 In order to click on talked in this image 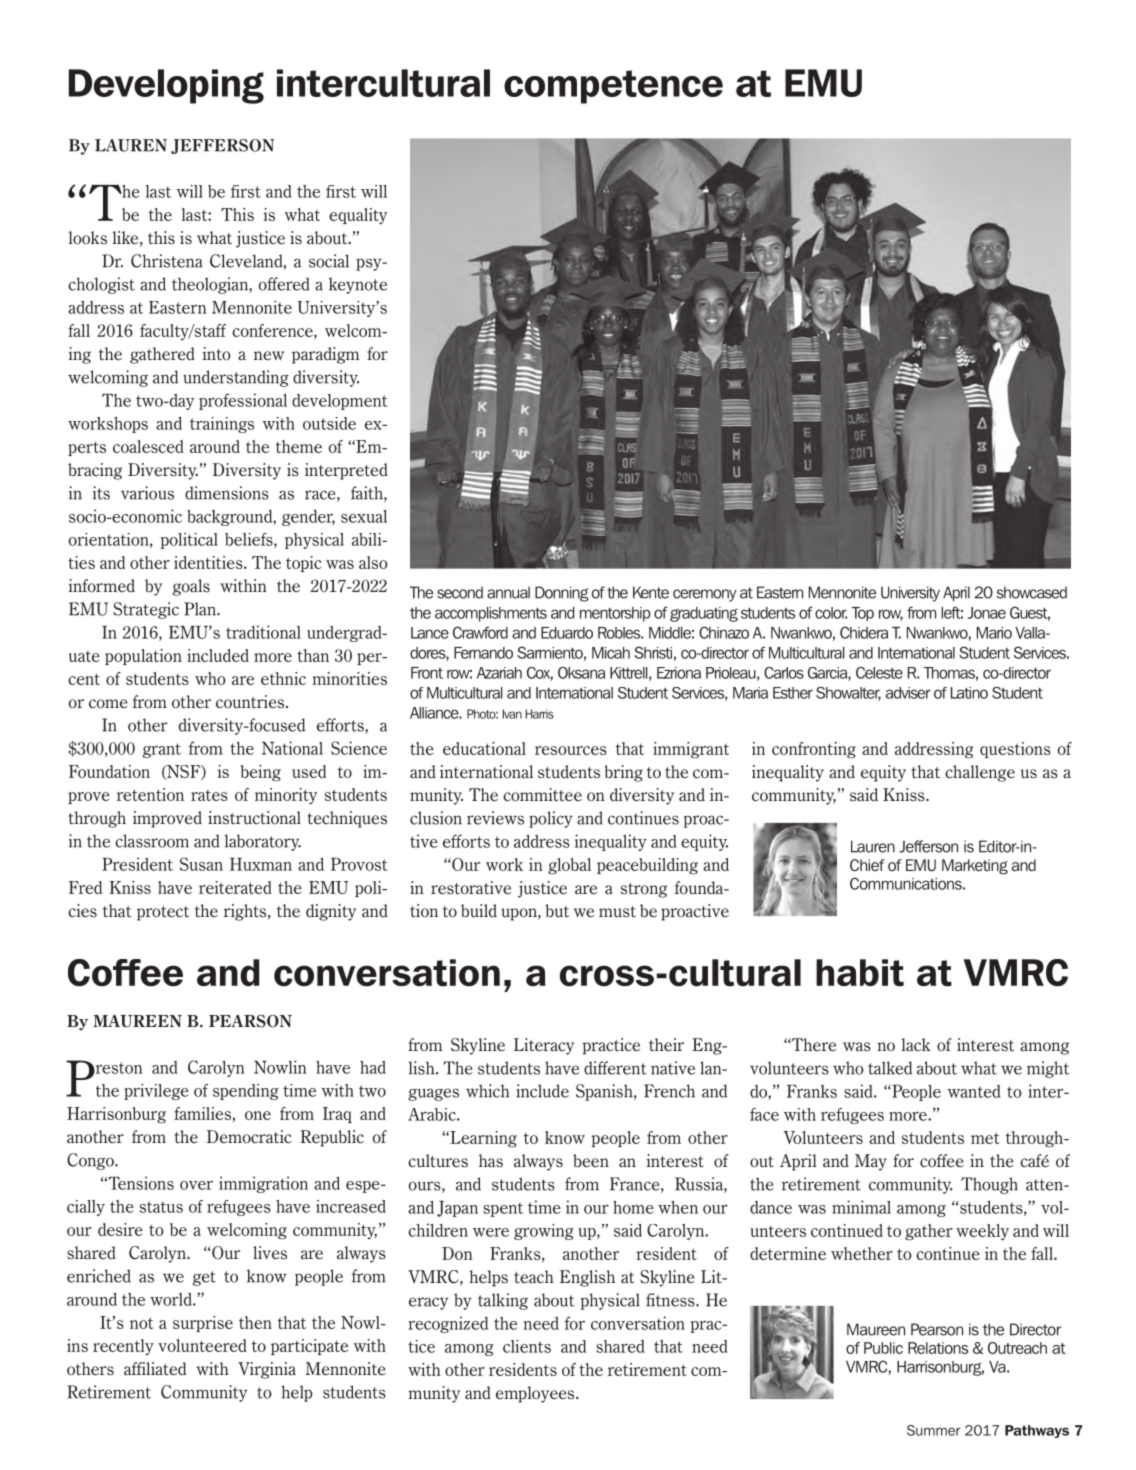, I will do `click(890, 1068)`.
